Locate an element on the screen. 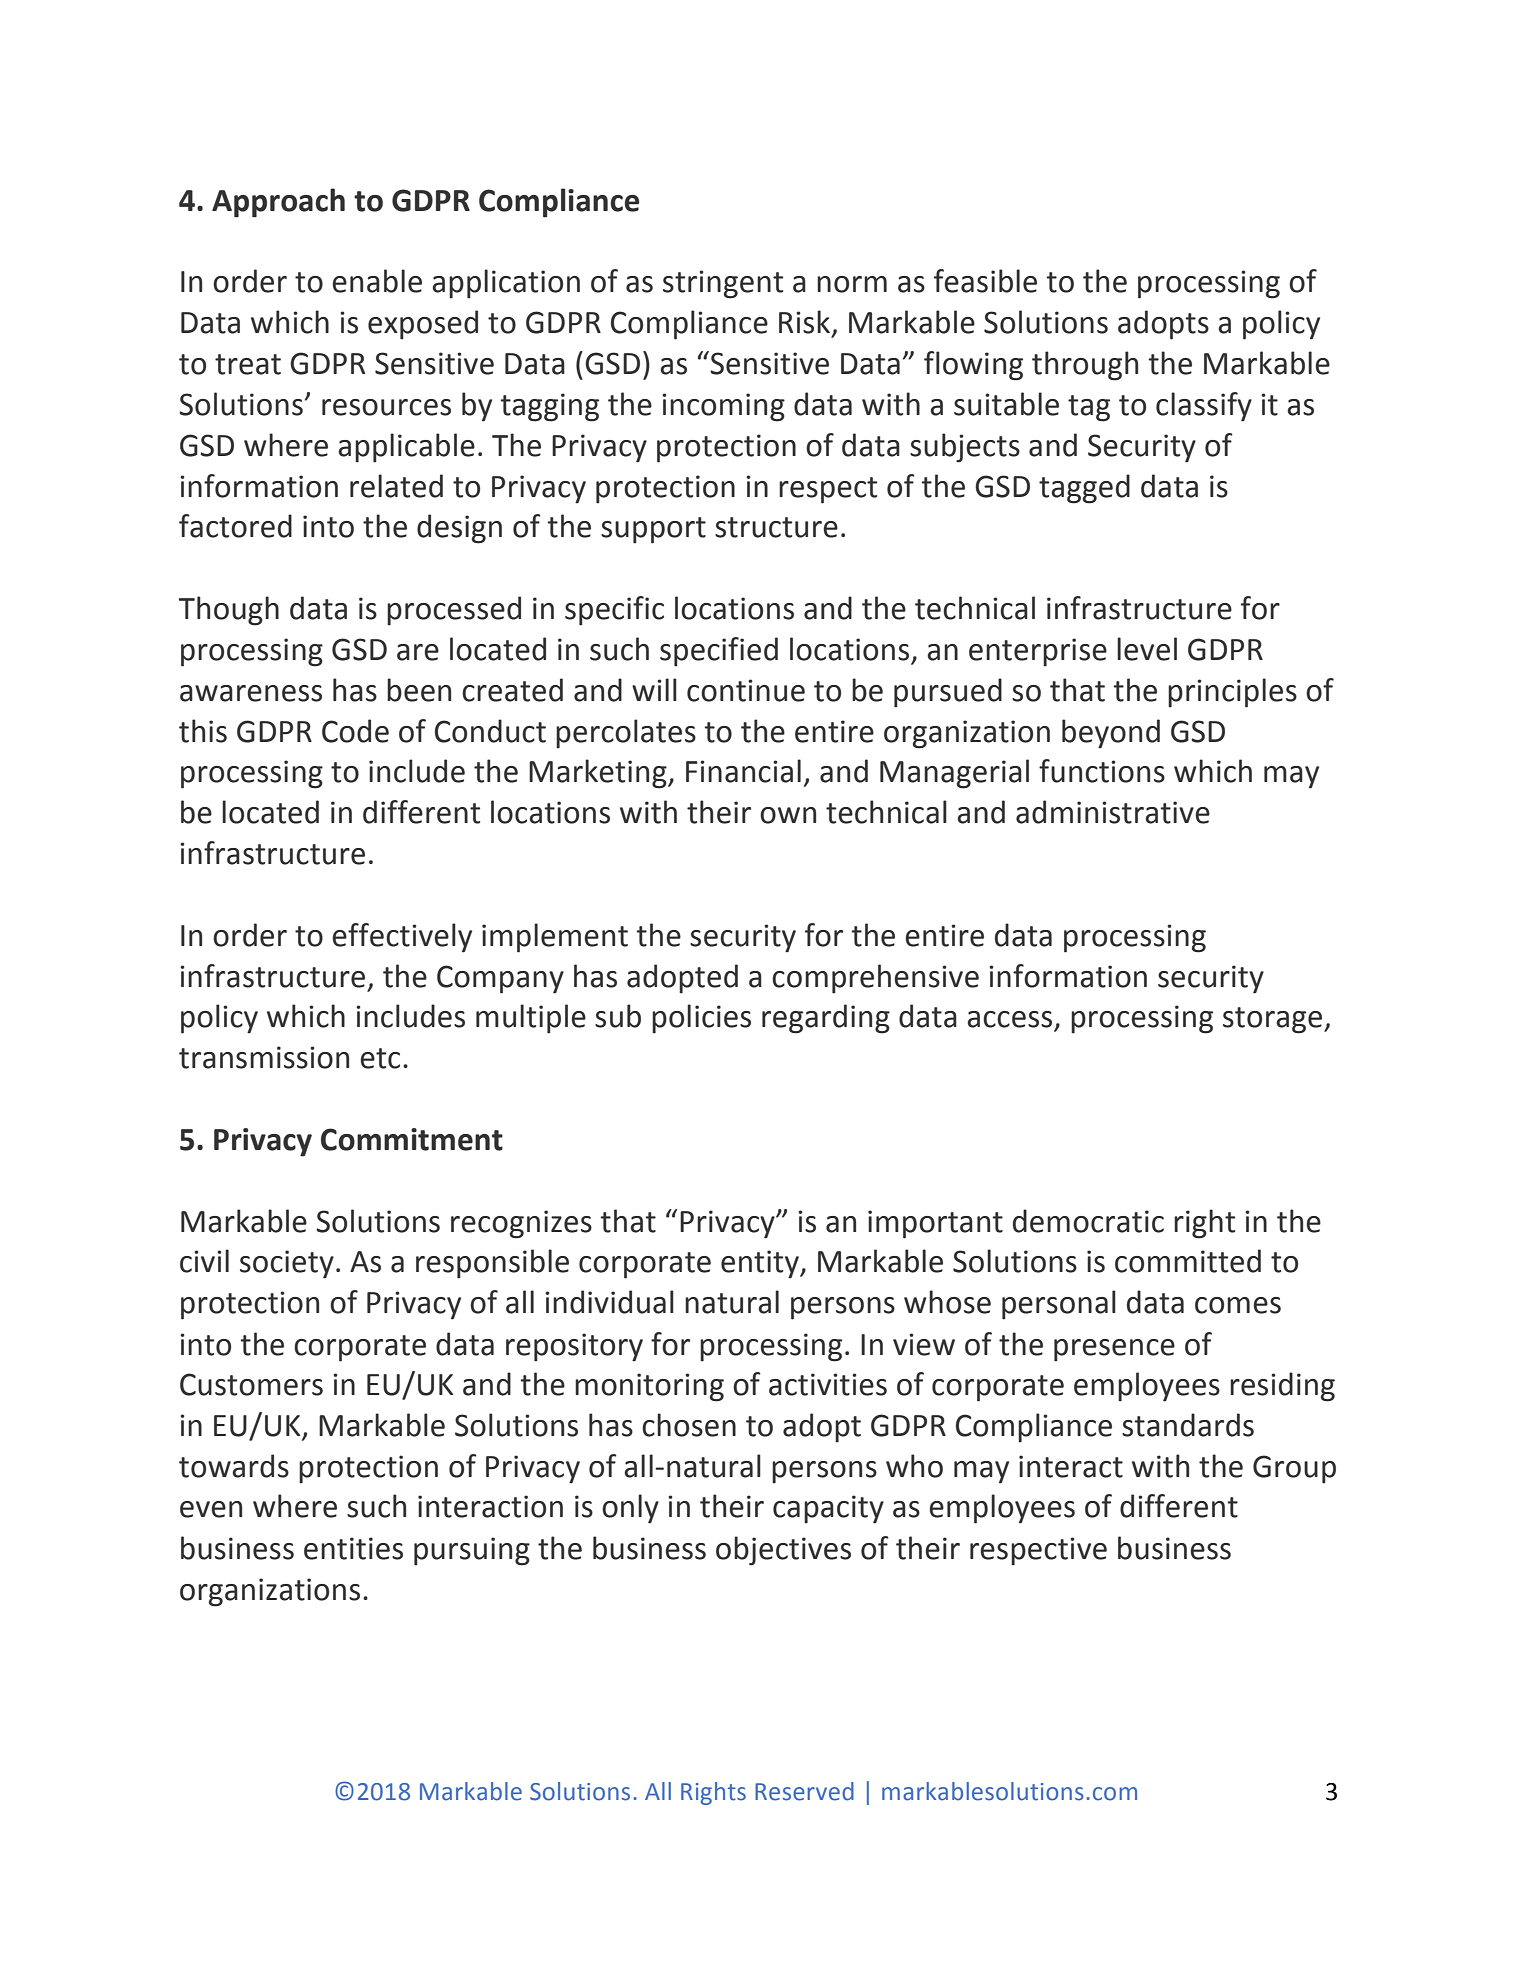 The image size is (1517, 1963). Code is located at coordinates (355, 731).
